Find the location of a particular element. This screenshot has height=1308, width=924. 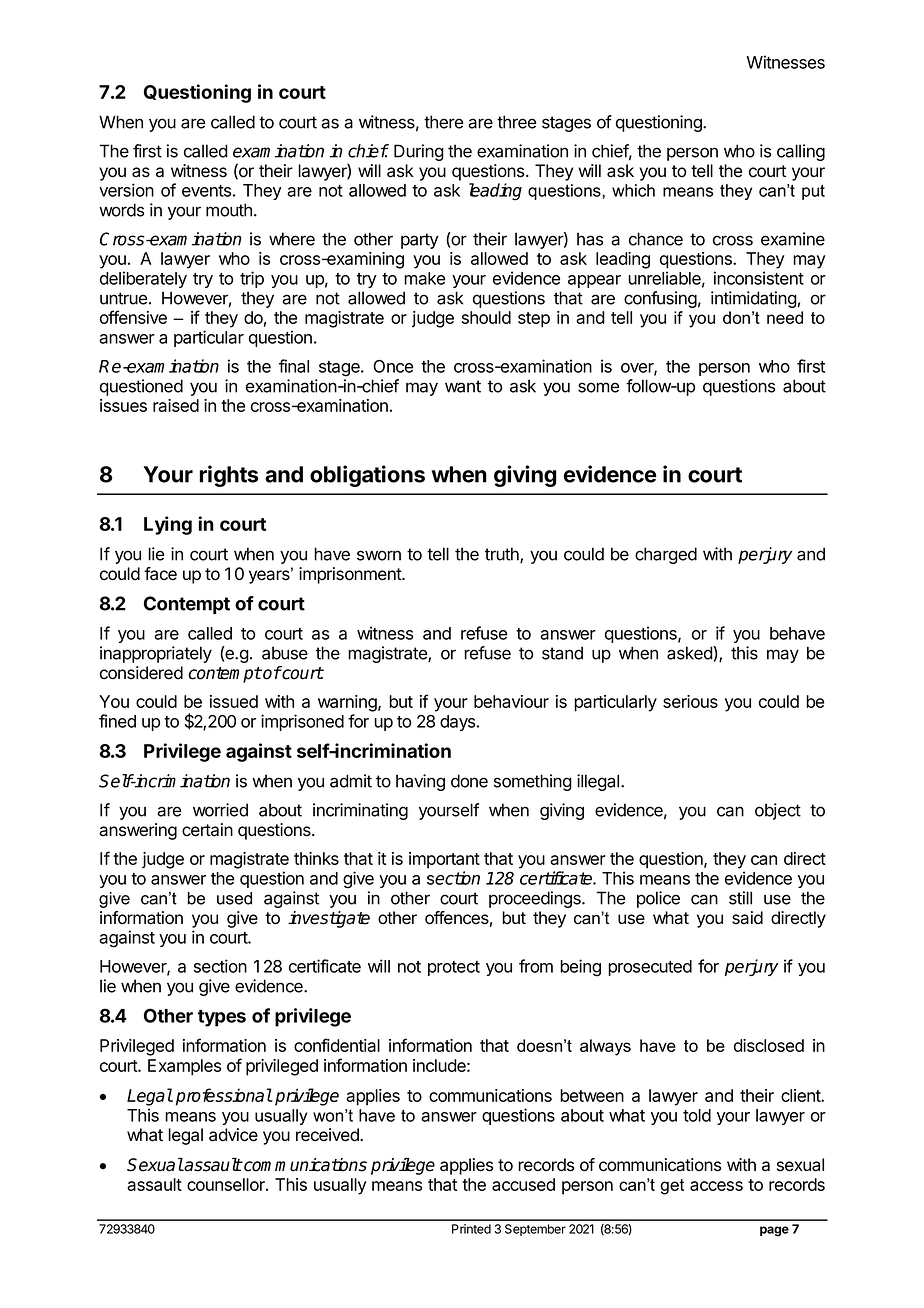

access is located at coordinates (716, 1186).
